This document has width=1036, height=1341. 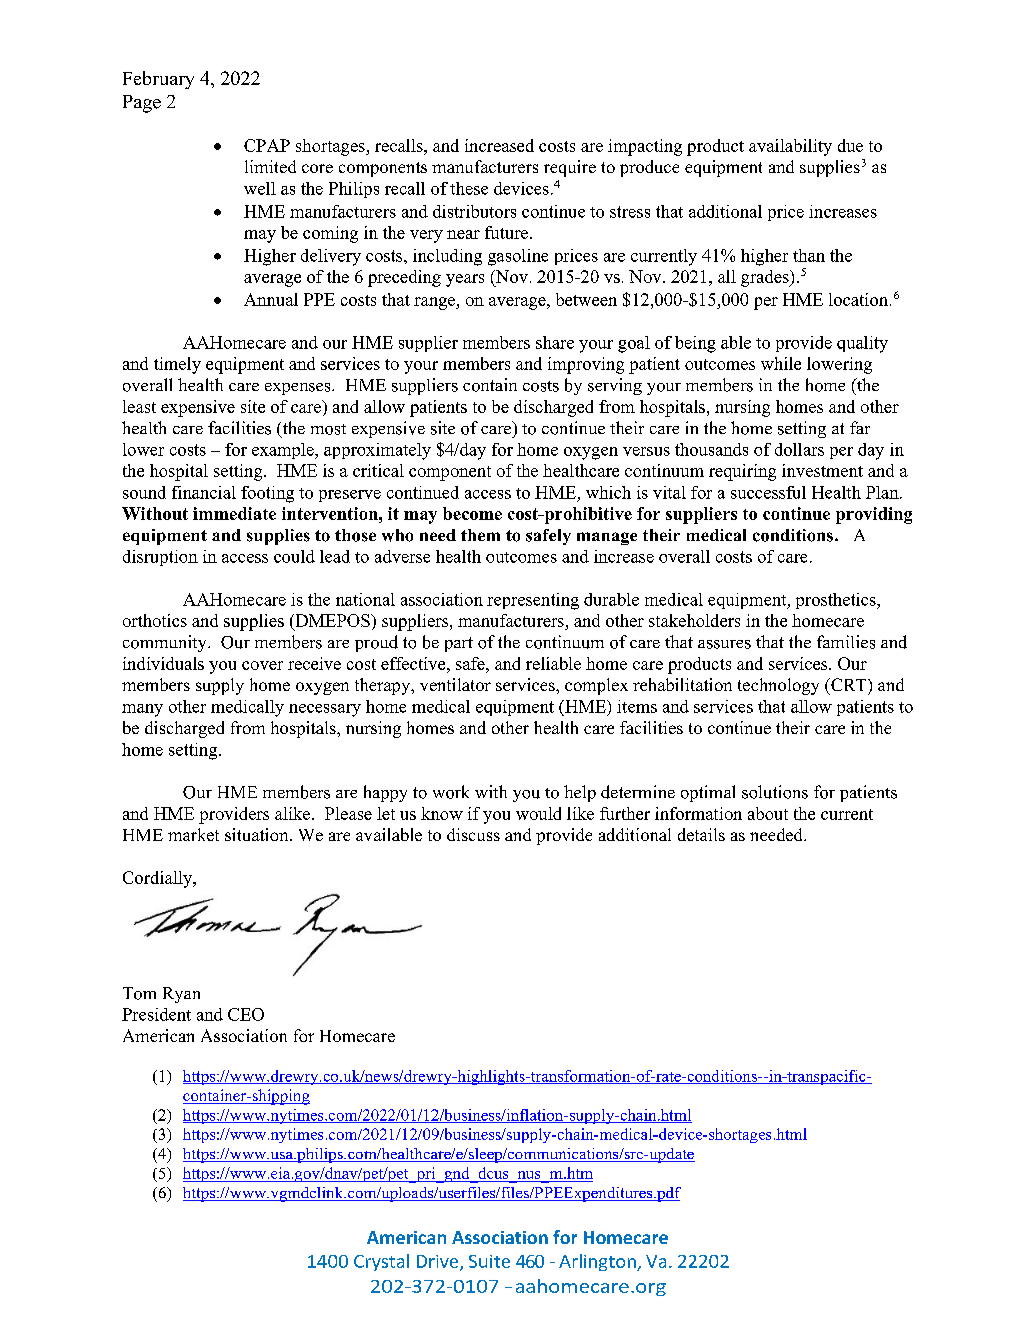 What do you see at coordinates (267, 145) in the document?
I see `CPAP` at bounding box center [267, 145].
